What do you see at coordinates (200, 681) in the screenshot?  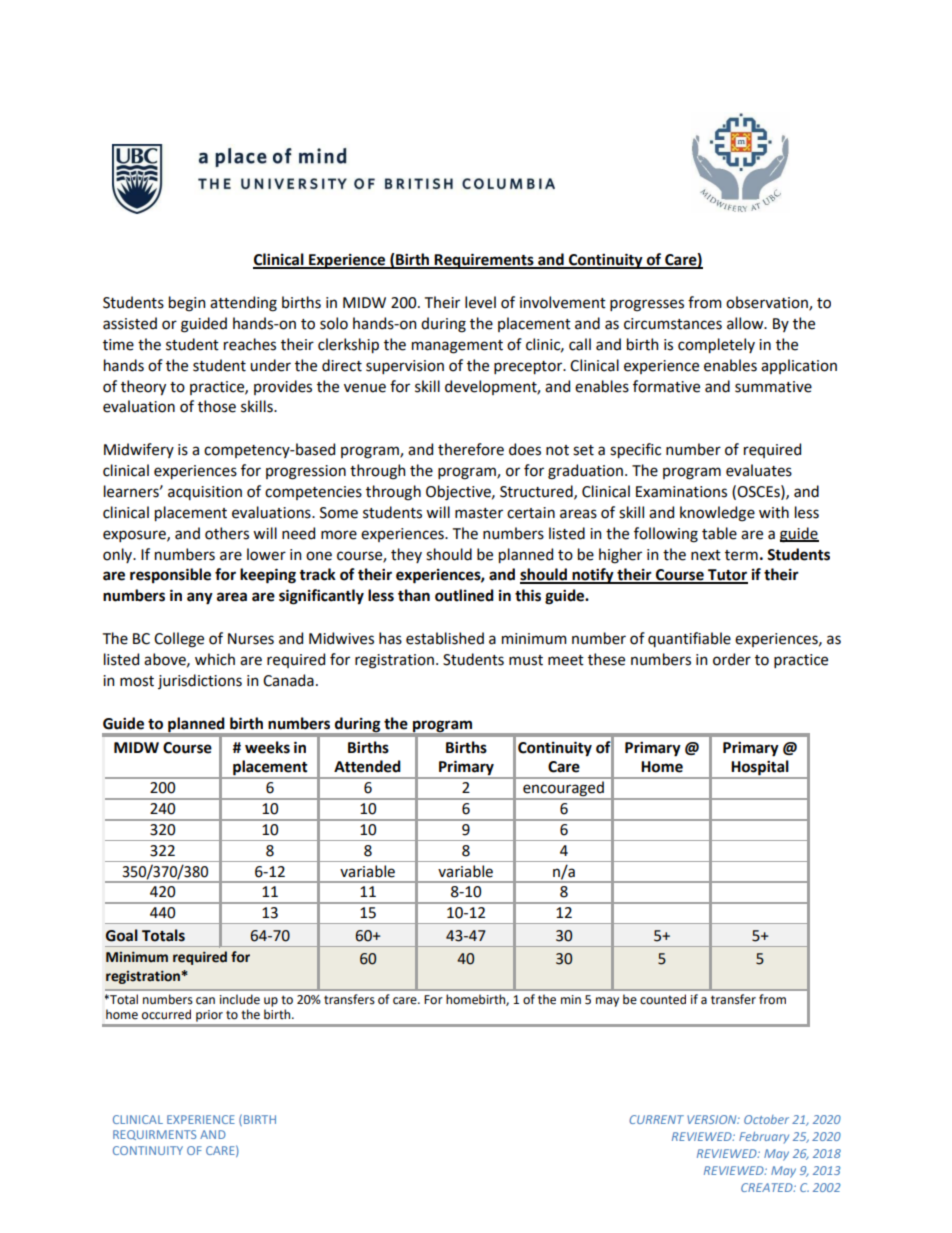 I see `jurisdictions` at bounding box center [200, 681].
